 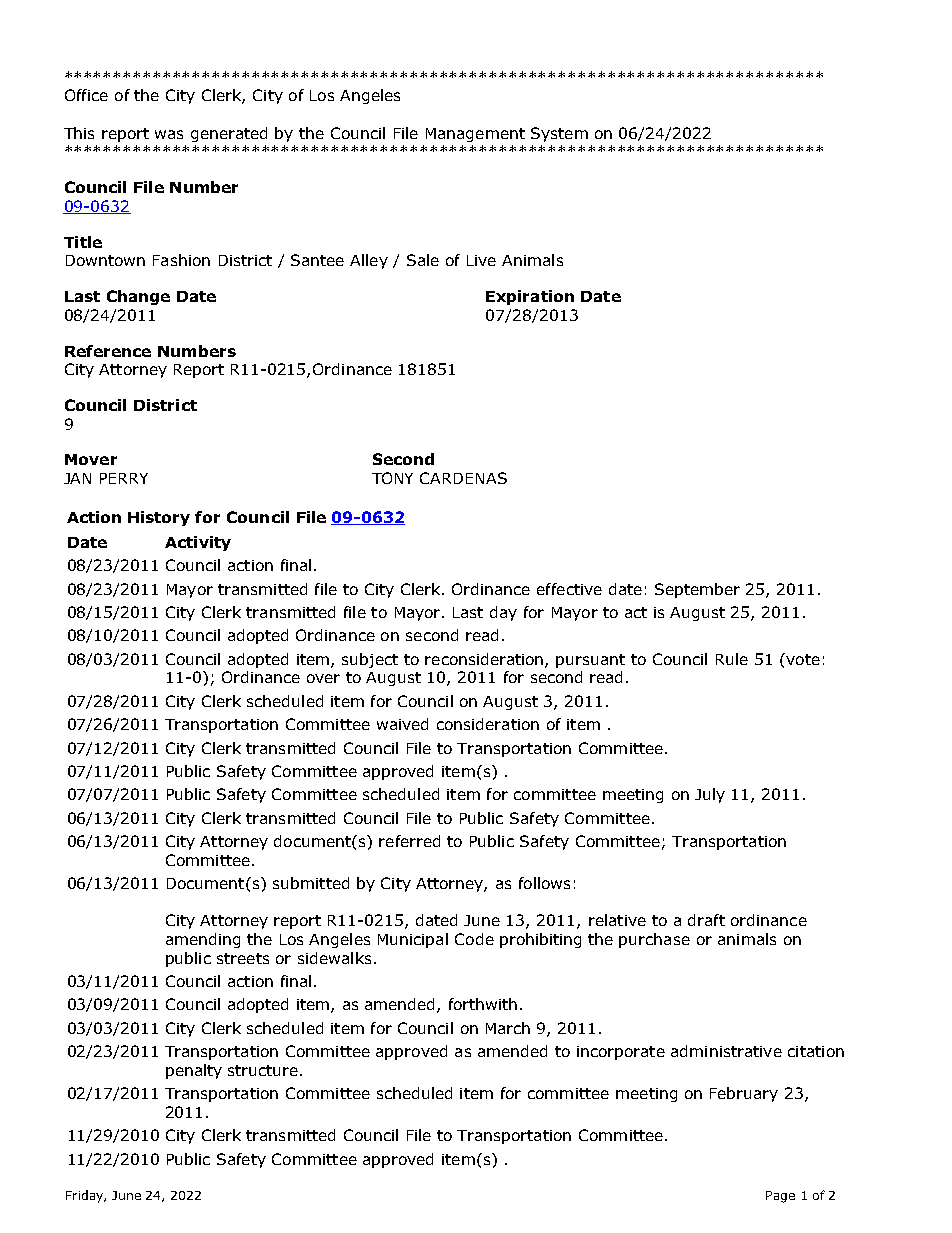 What do you see at coordinates (732, 659) in the screenshot?
I see `Rule` at bounding box center [732, 659].
